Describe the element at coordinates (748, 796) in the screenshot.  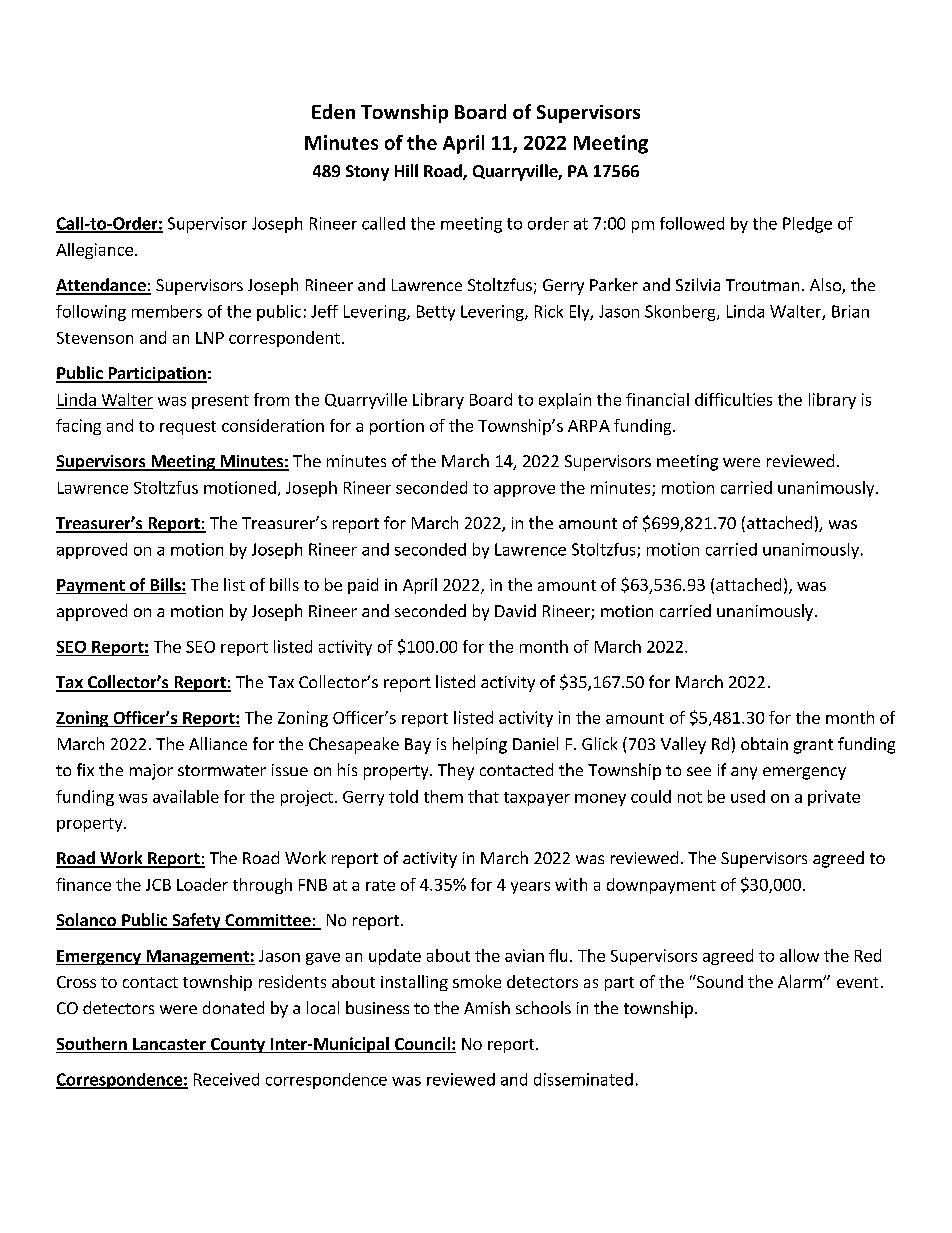
I see `used` at that location.
